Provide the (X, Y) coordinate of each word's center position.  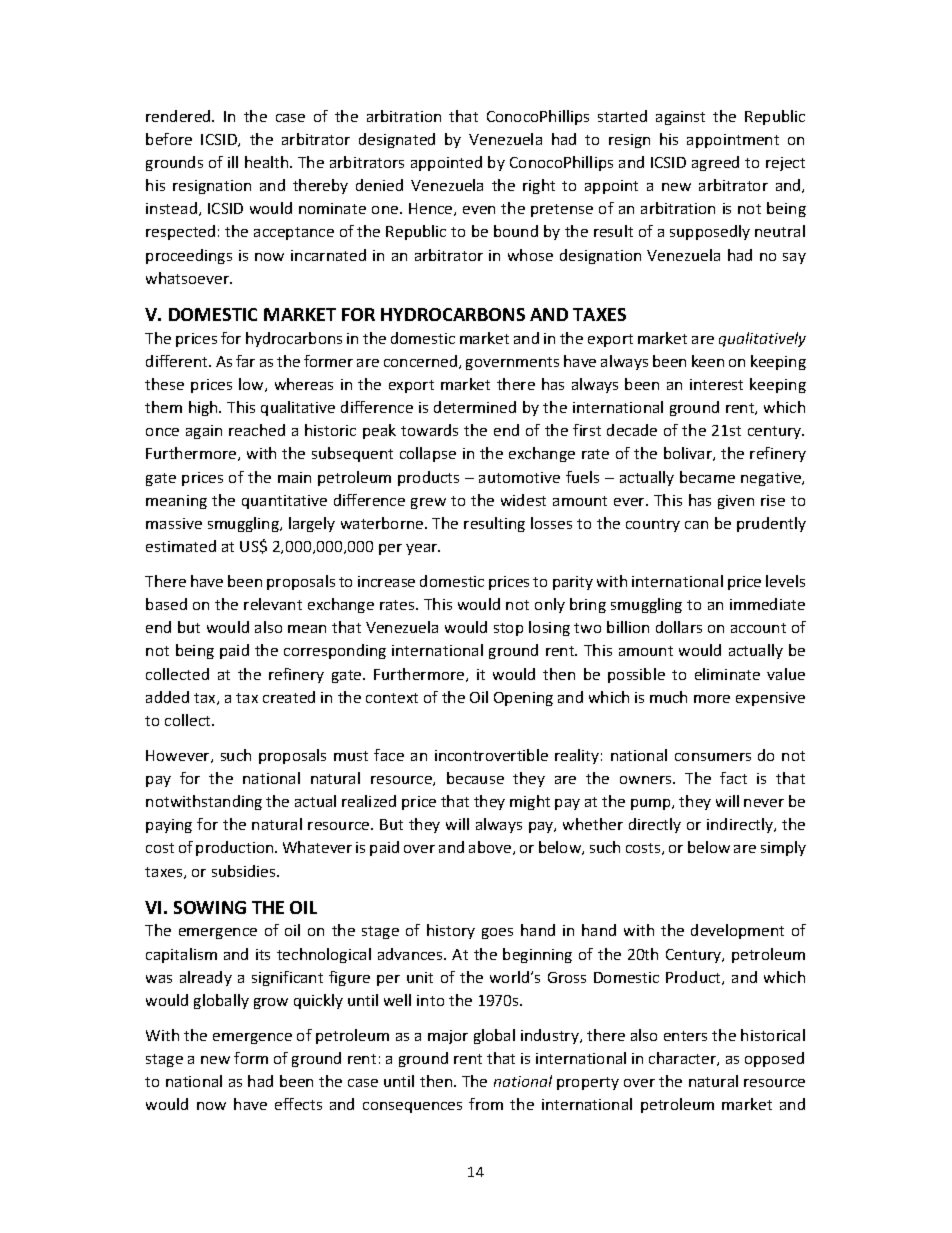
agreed (715, 163)
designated (397, 140)
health (268, 162)
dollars (679, 627)
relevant (273, 604)
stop (508, 629)
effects (298, 1104)
